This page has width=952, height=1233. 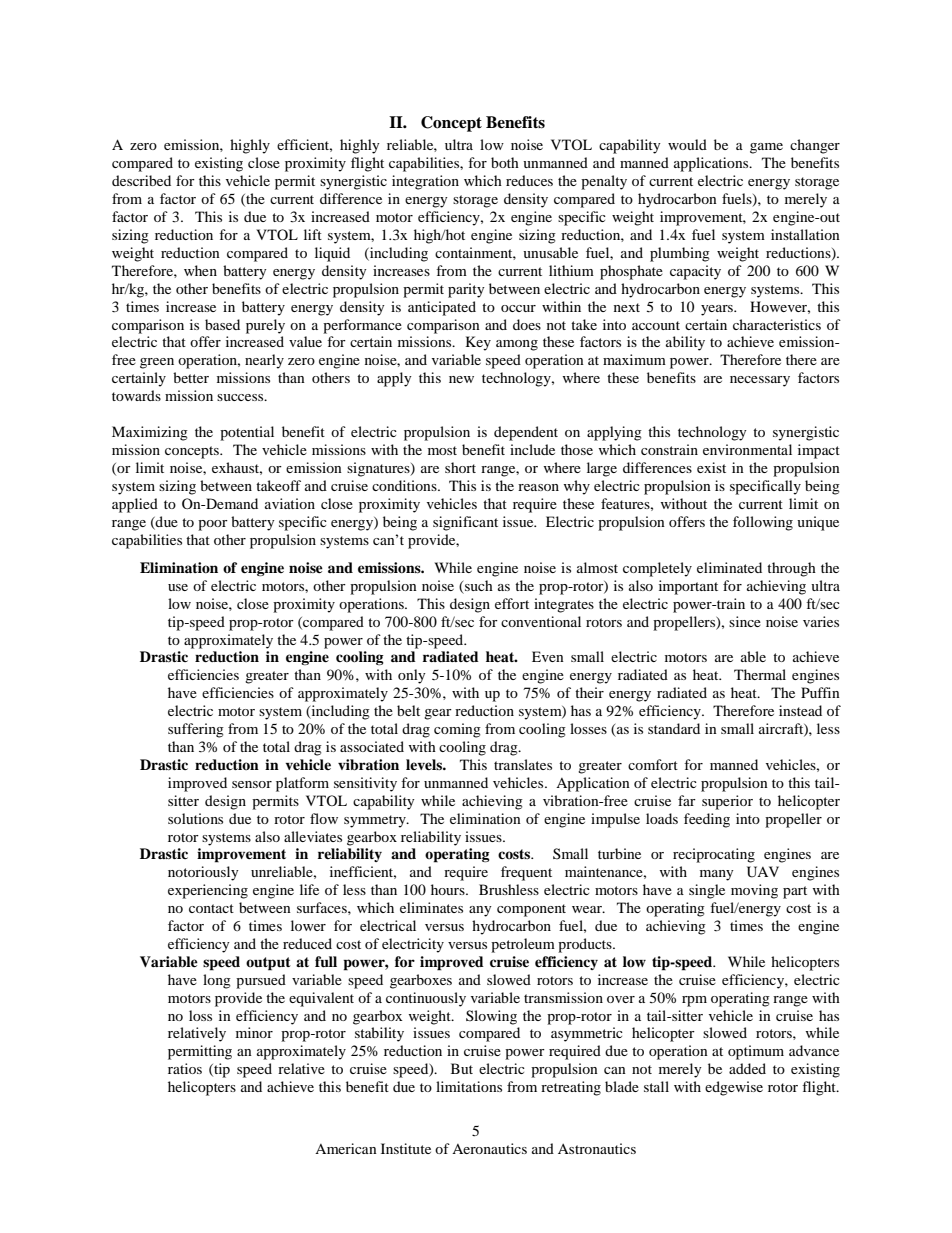 I want to click on described, so click(x=141, y=180).
